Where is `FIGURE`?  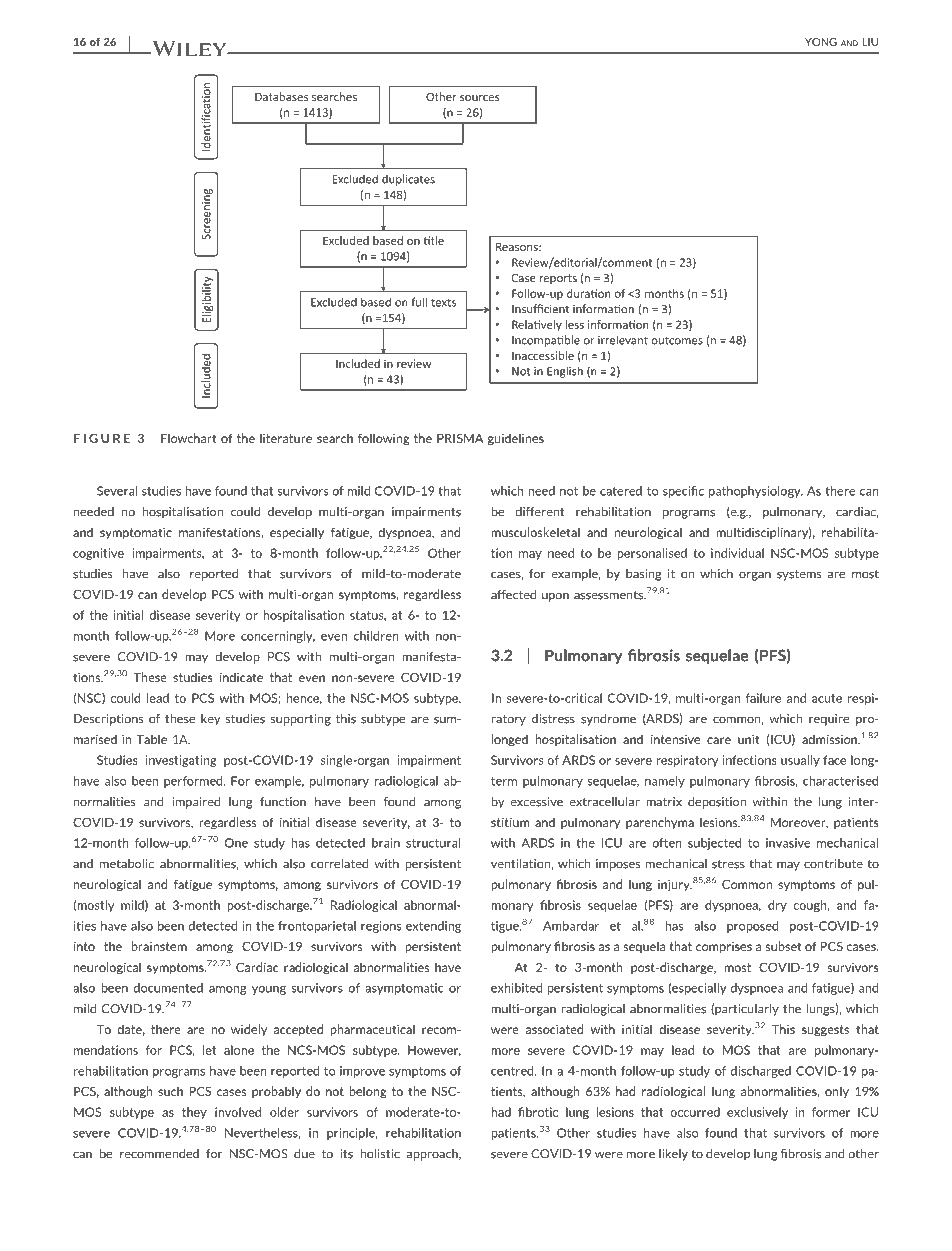 FIGURE is located at coordinates (102, 438).
